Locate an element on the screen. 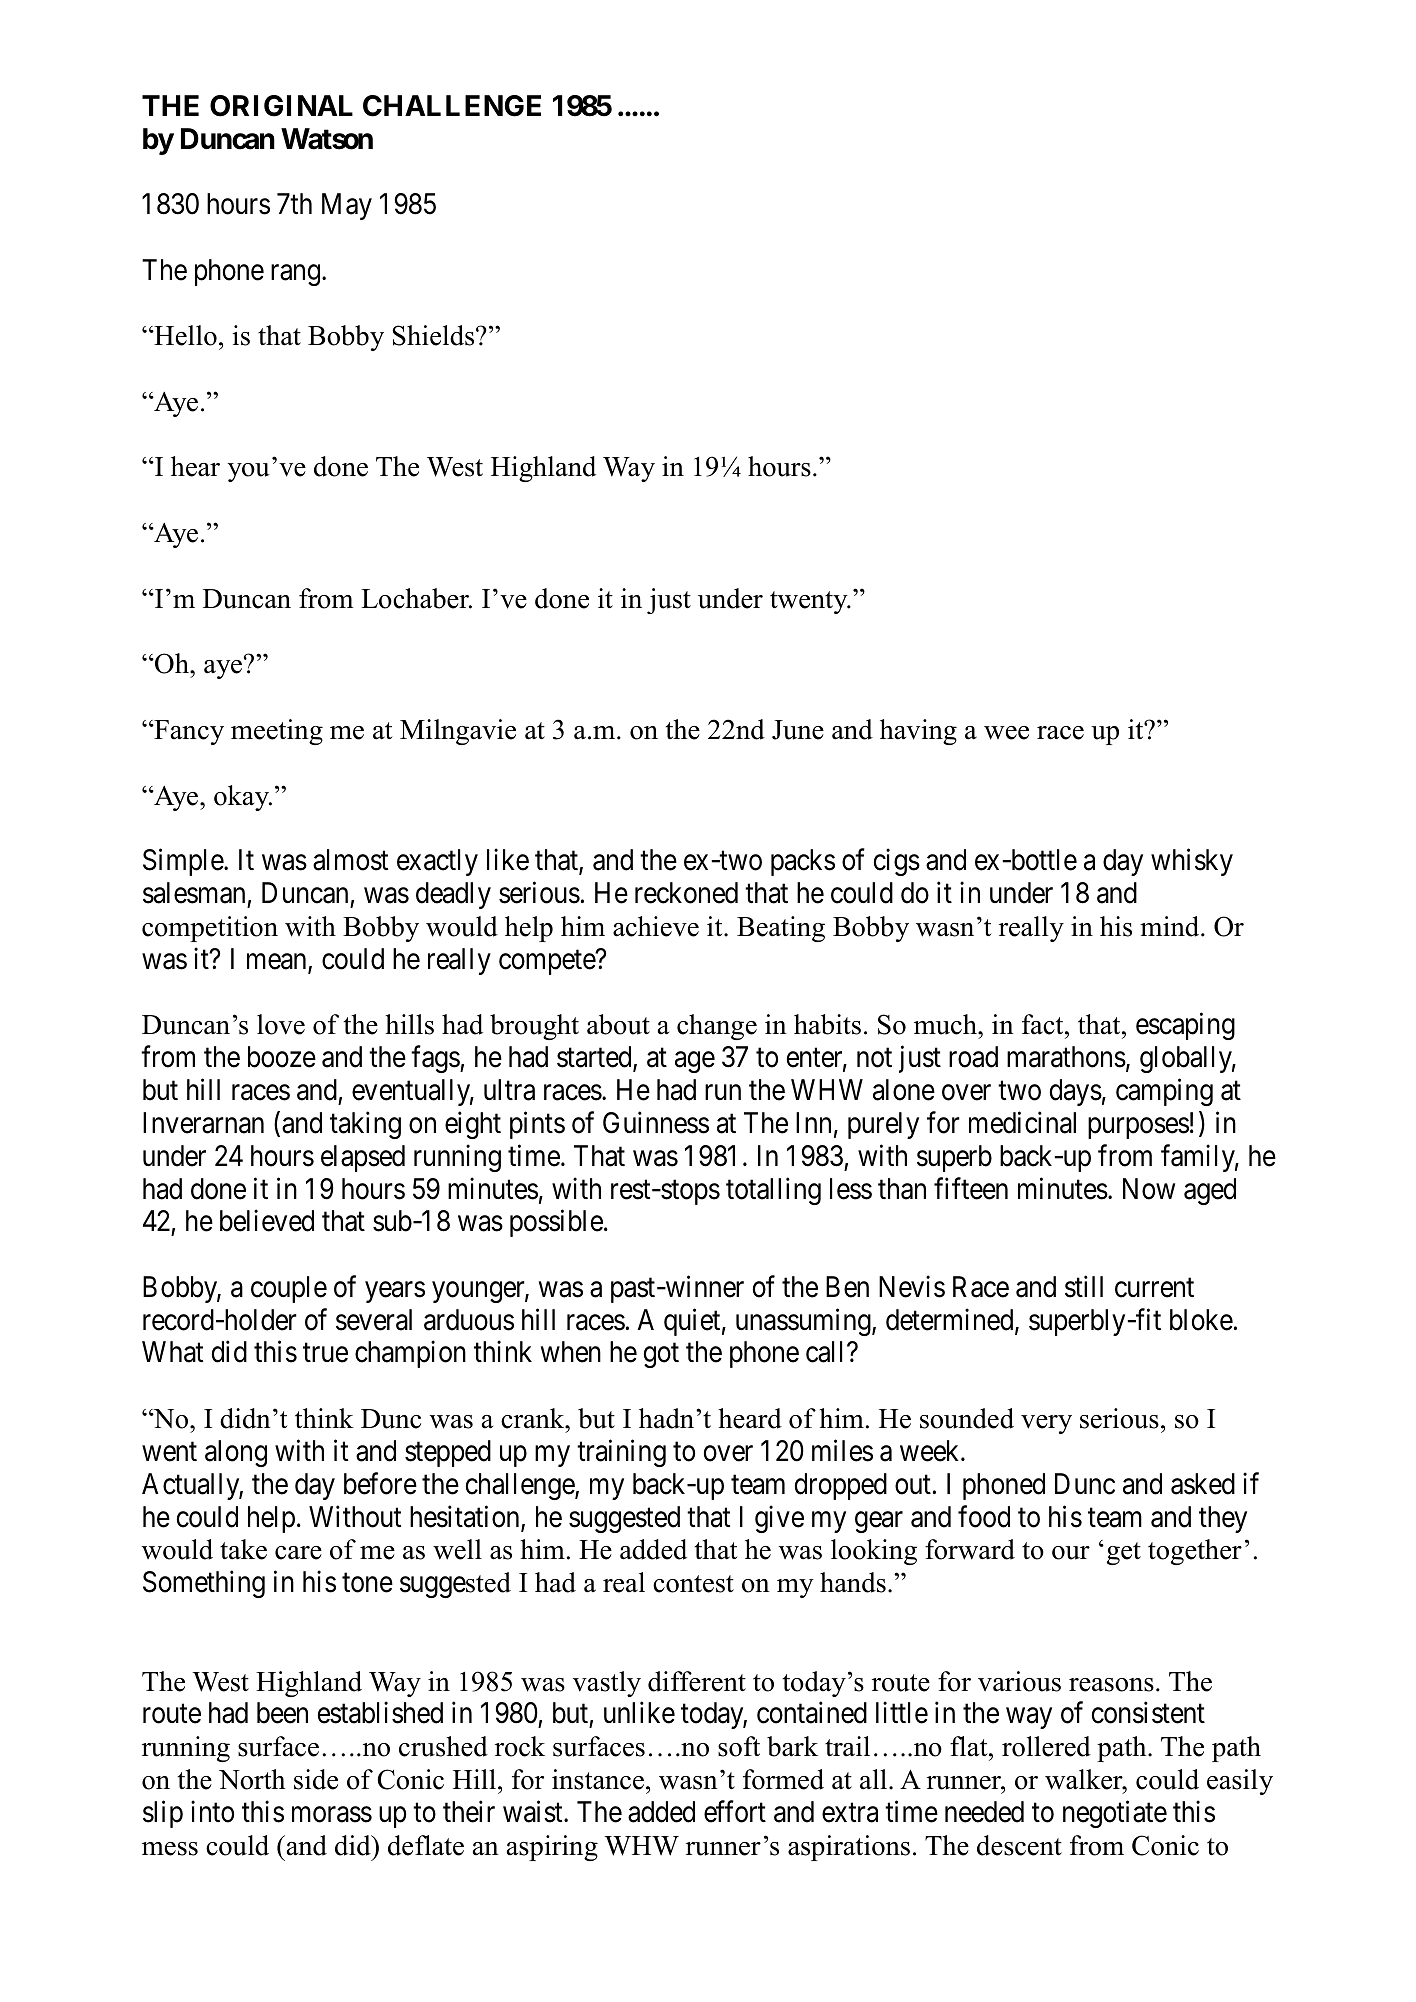 The image size is (1416, 2002). elapsed is located at coordinates (363, 1158).
